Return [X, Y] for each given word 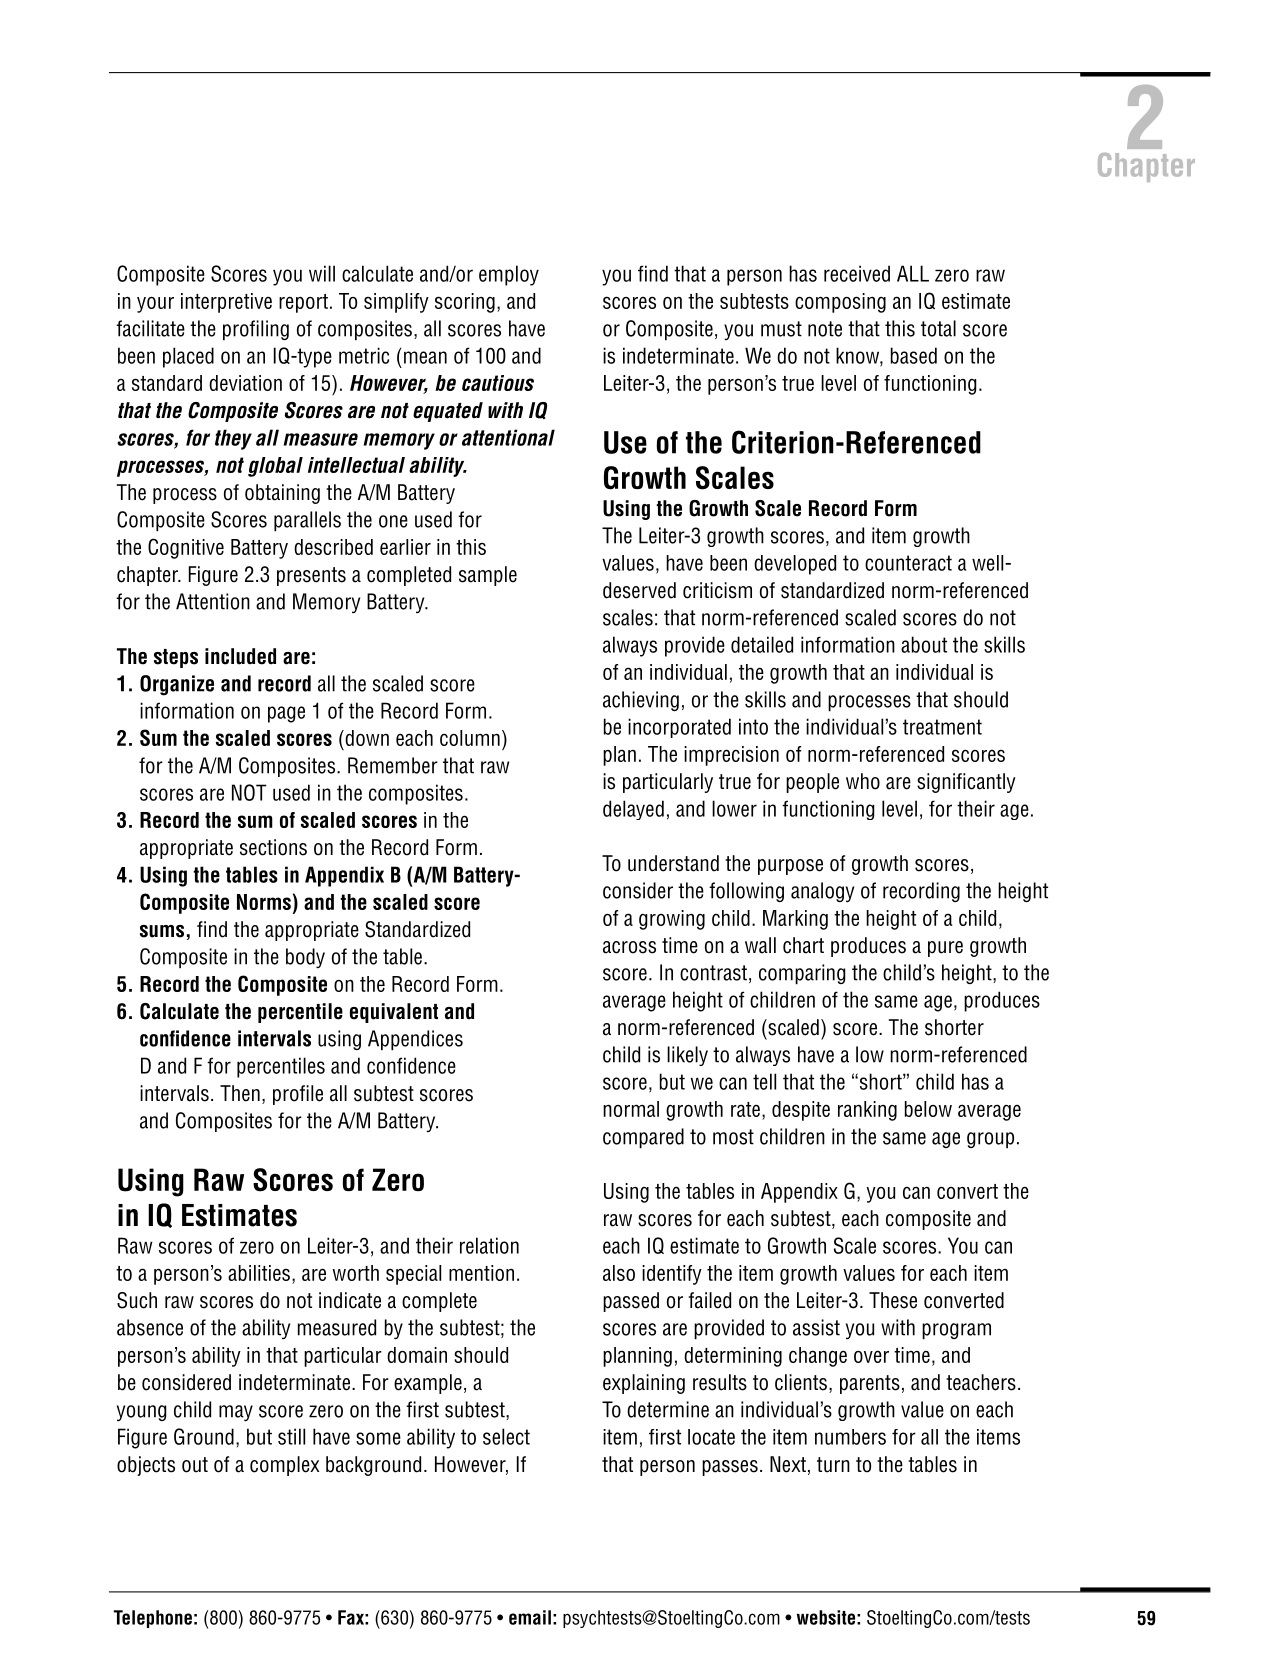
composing [840, 303]
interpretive [226, 303]
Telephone [153, 1619]
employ [509, 275]
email [530, 1617]
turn [833, 1465]
